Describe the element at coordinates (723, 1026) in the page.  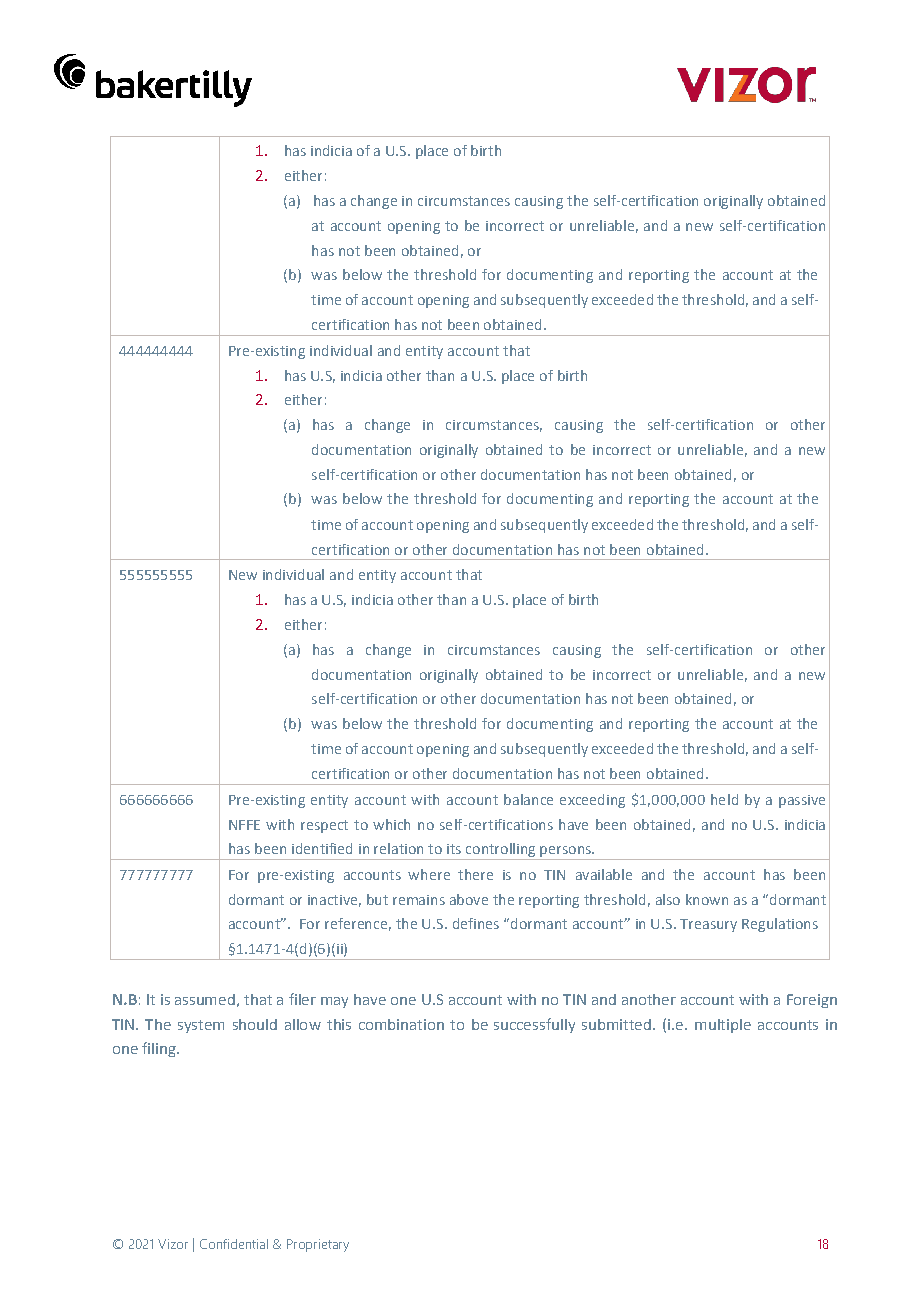
I see `multiple` at that location.
